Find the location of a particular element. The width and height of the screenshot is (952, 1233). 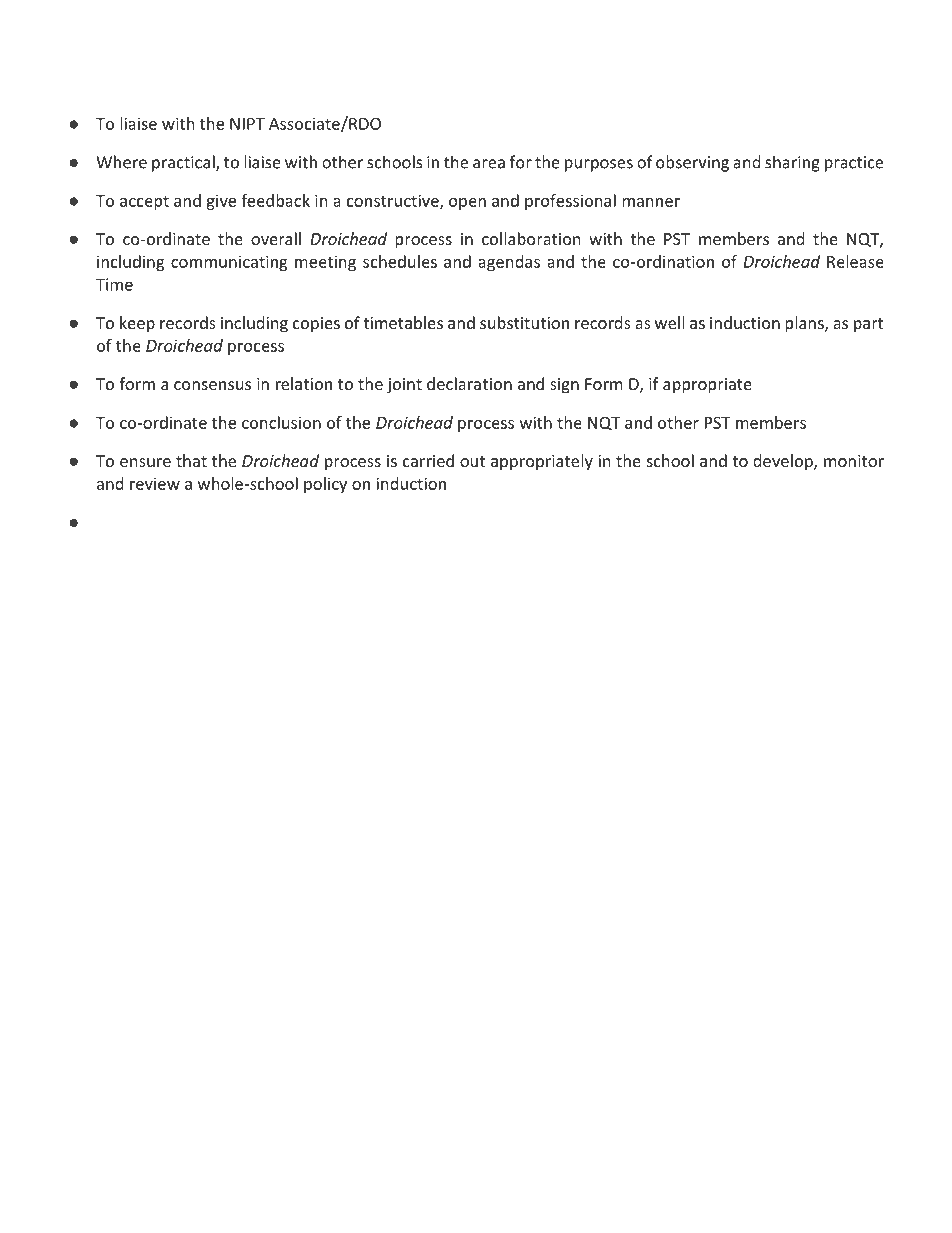

review is located at coordinates (155, 483).
